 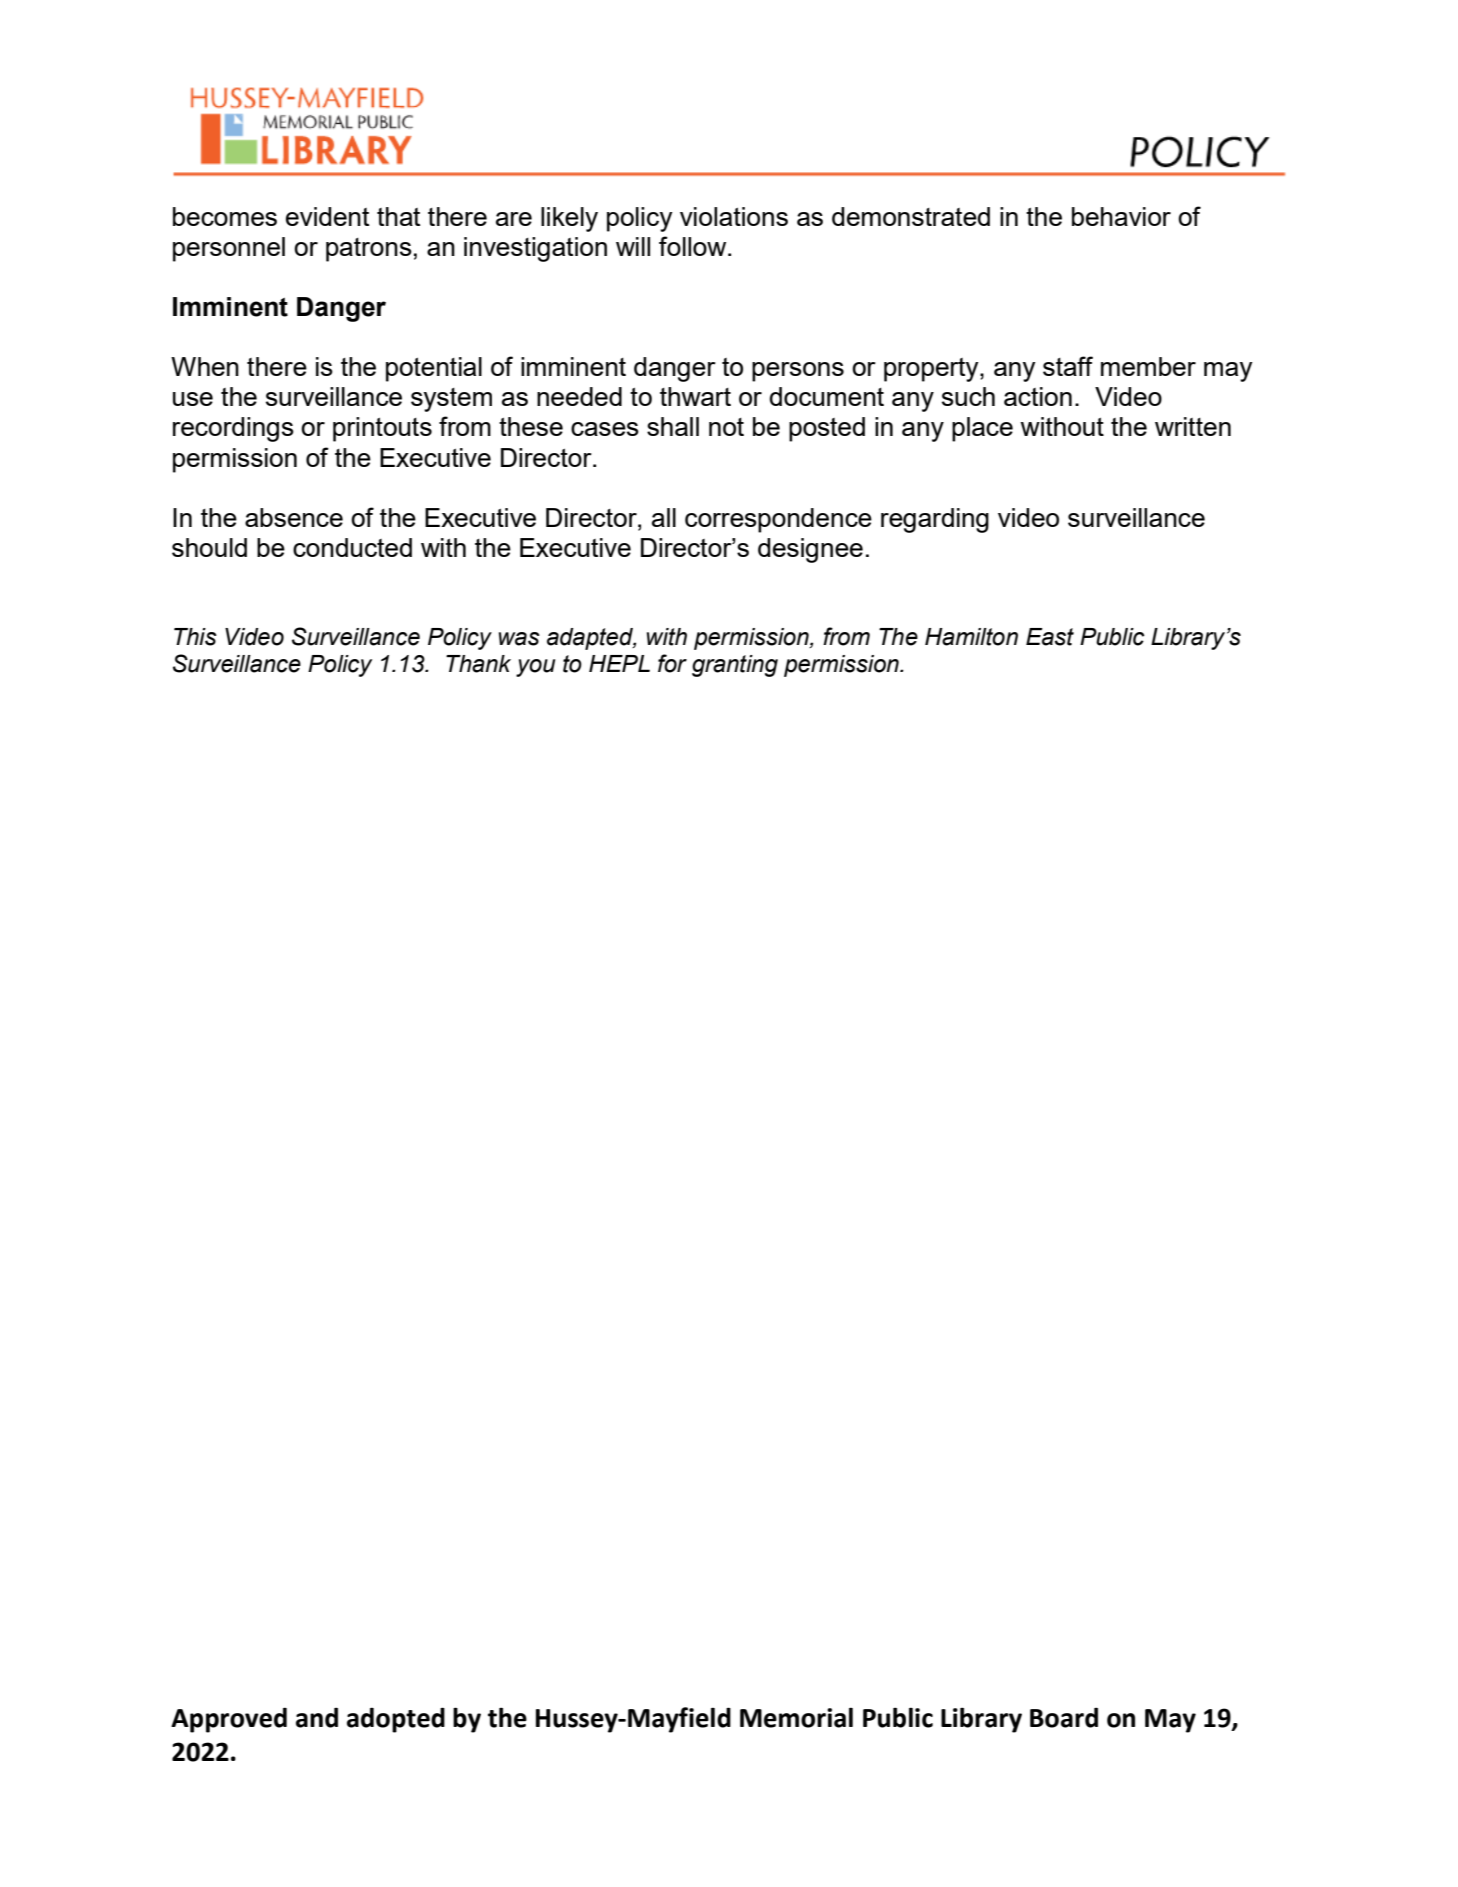 I want to click on Memorial, so click(x=796, y=1717).
